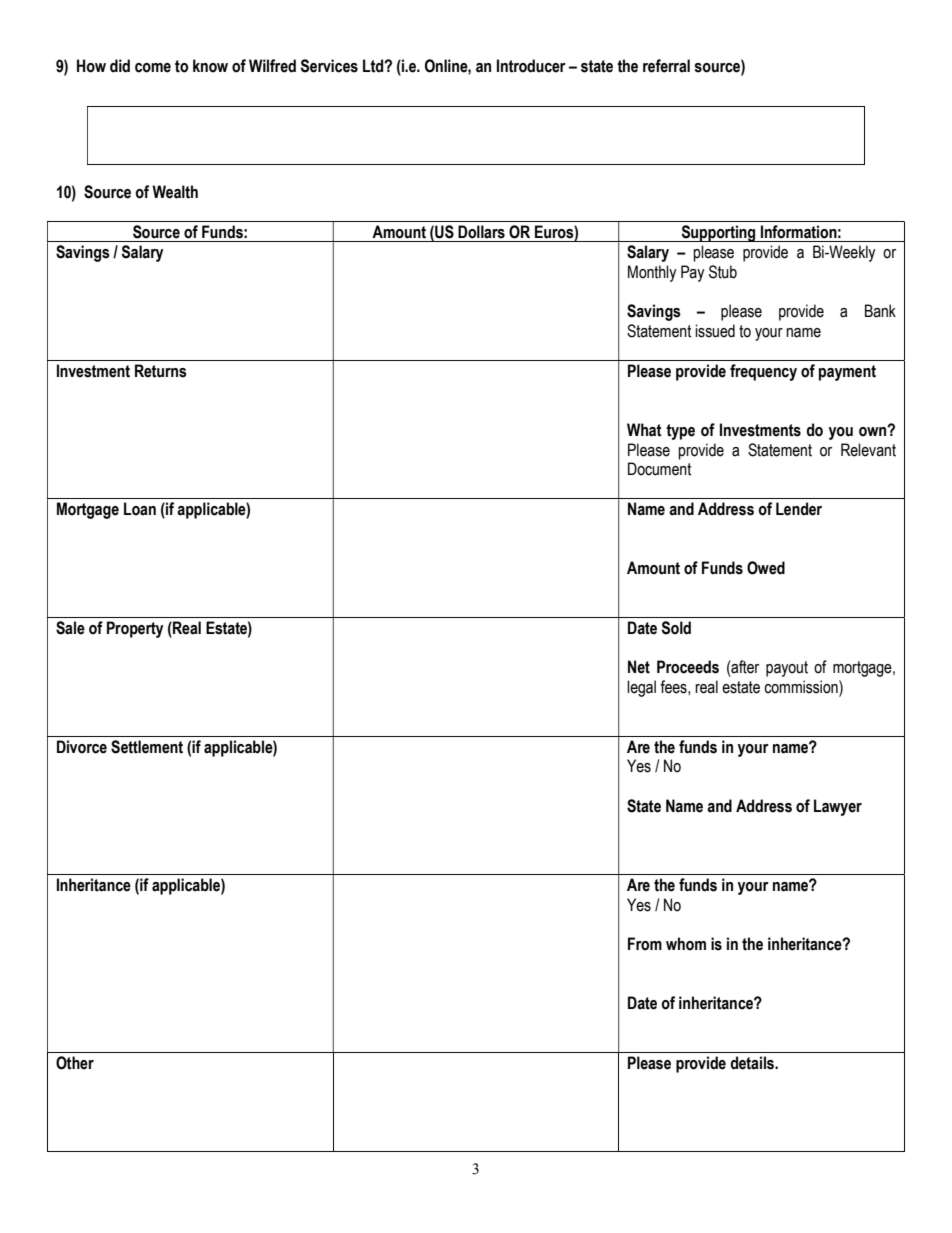 This document has height=1233, width=952. I want to click on come, so click(153, 68).
